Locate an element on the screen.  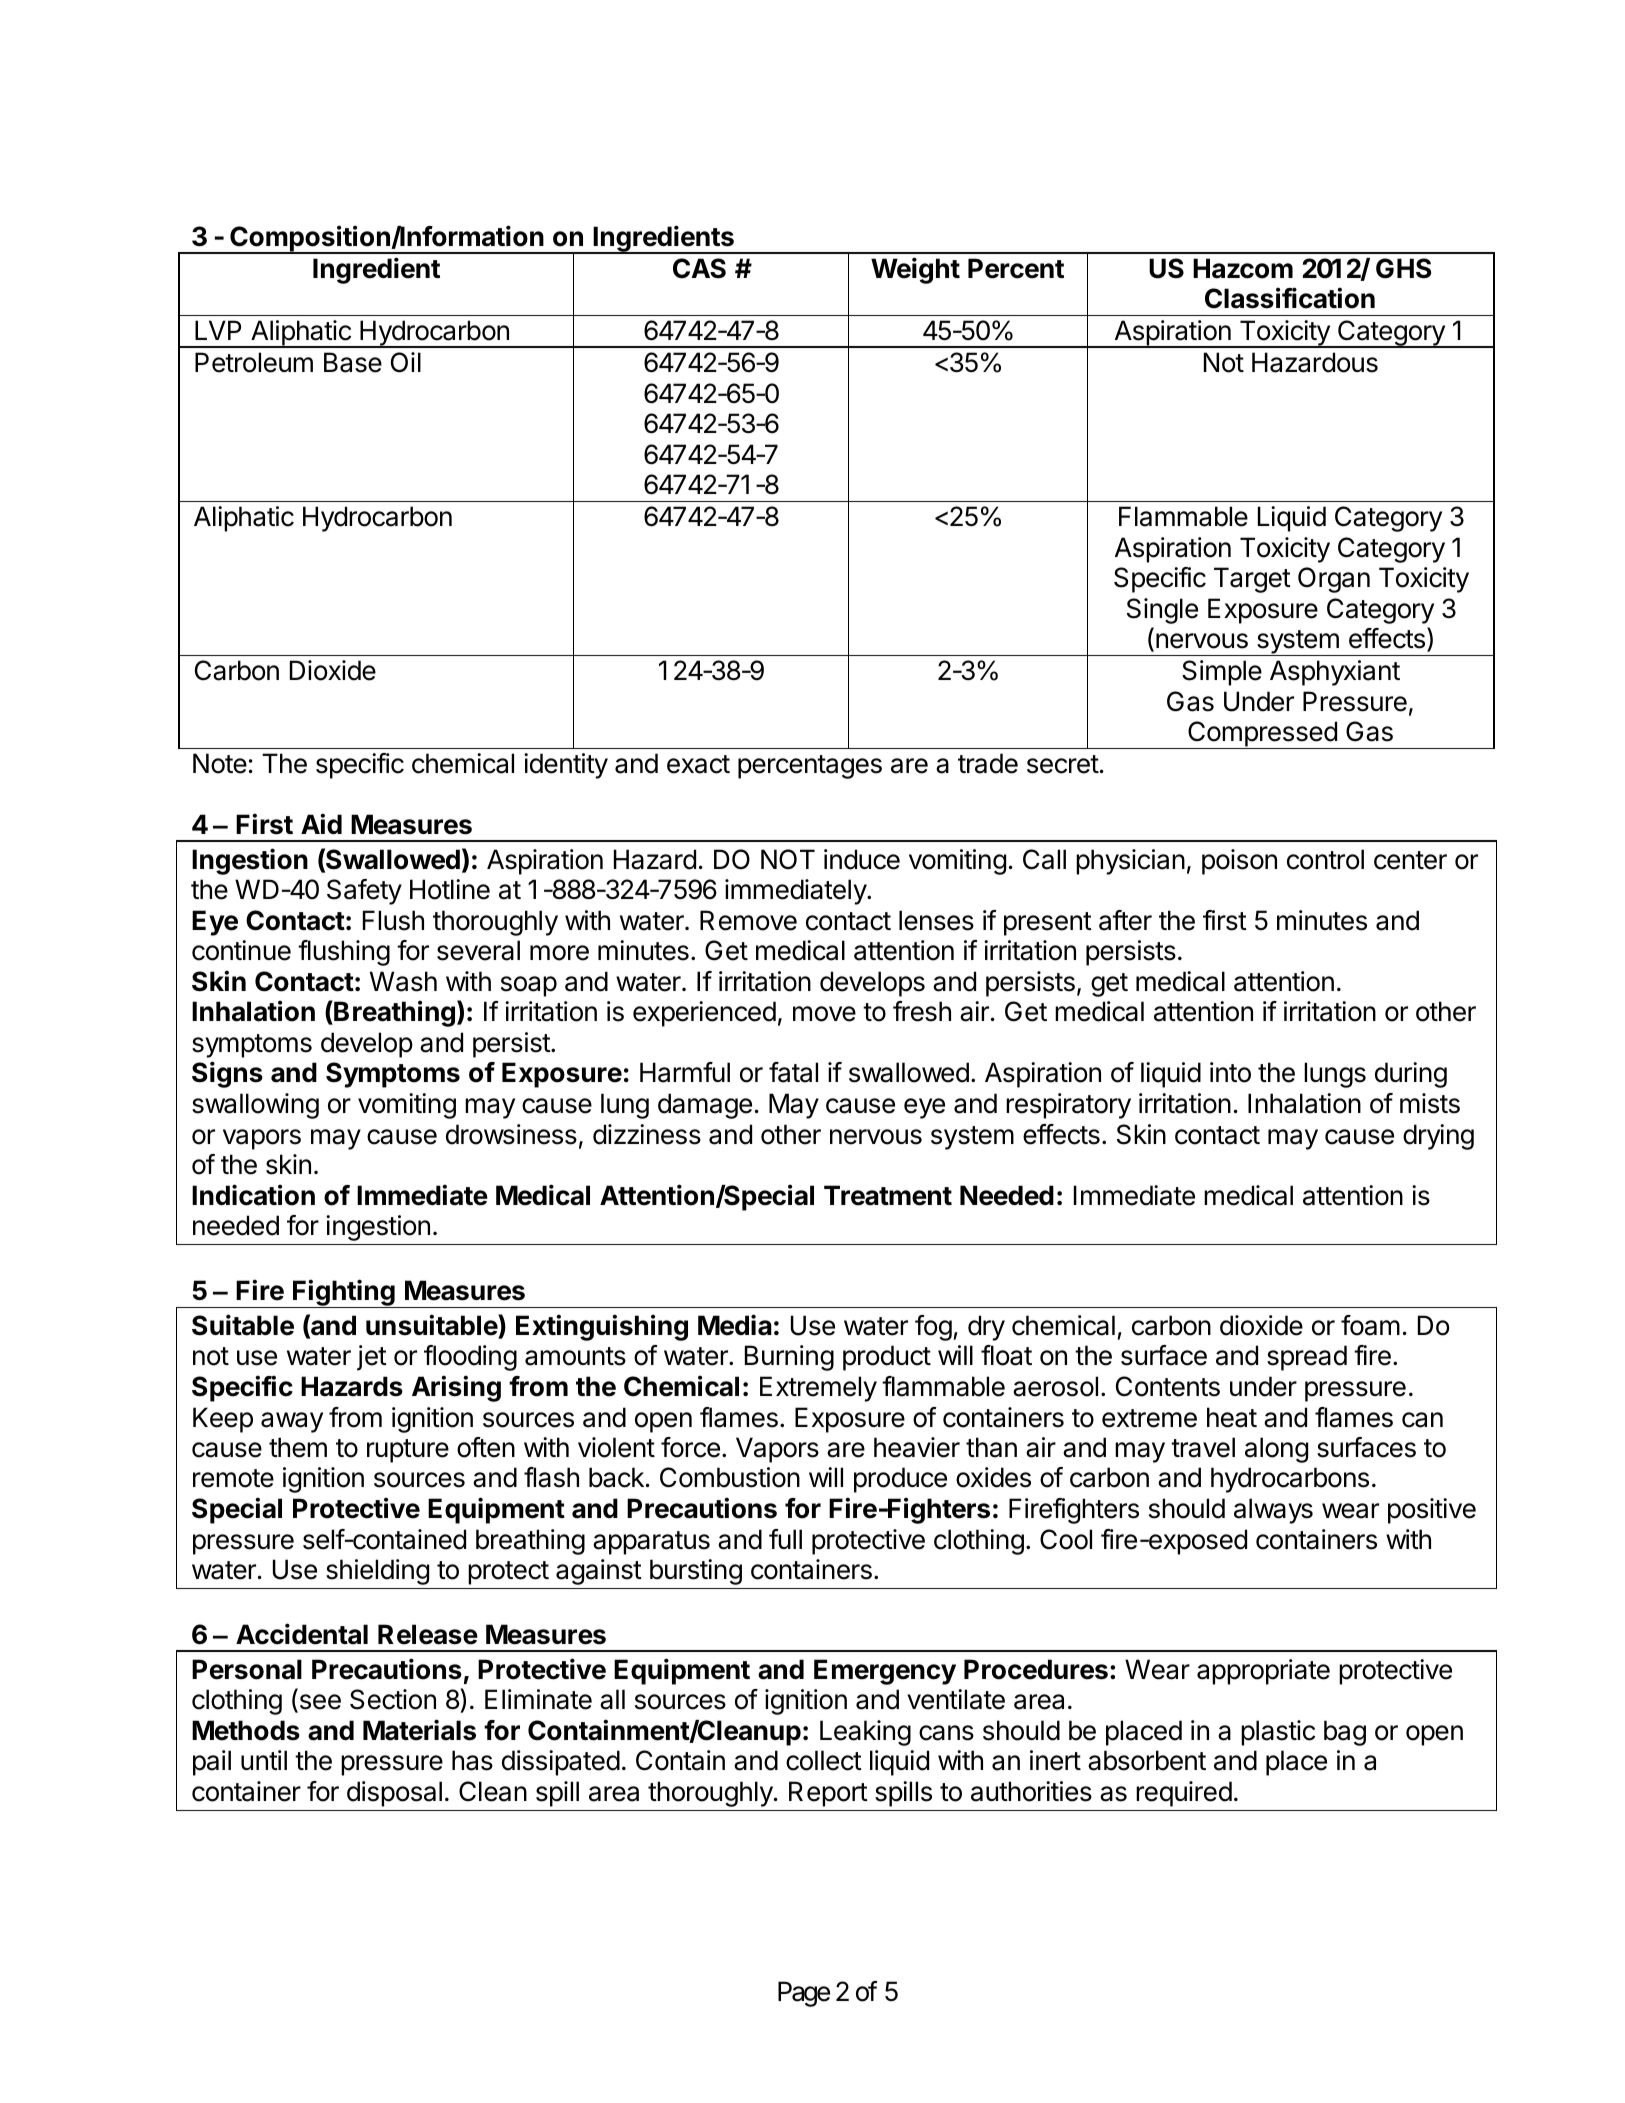
Treatment is located at coordinates (888, 1195).
